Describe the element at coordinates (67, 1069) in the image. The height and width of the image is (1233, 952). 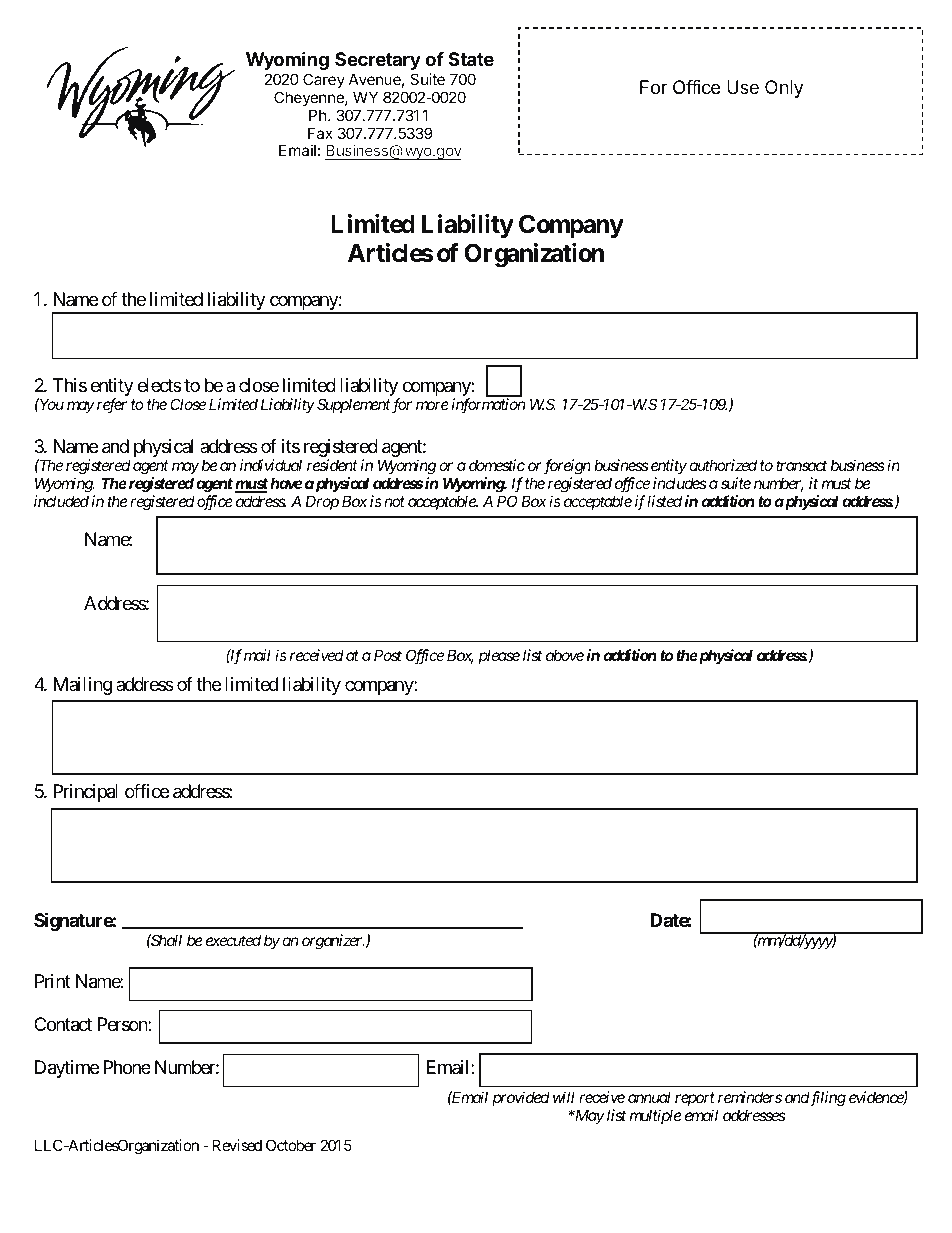
I see `Daytime` at that location.
